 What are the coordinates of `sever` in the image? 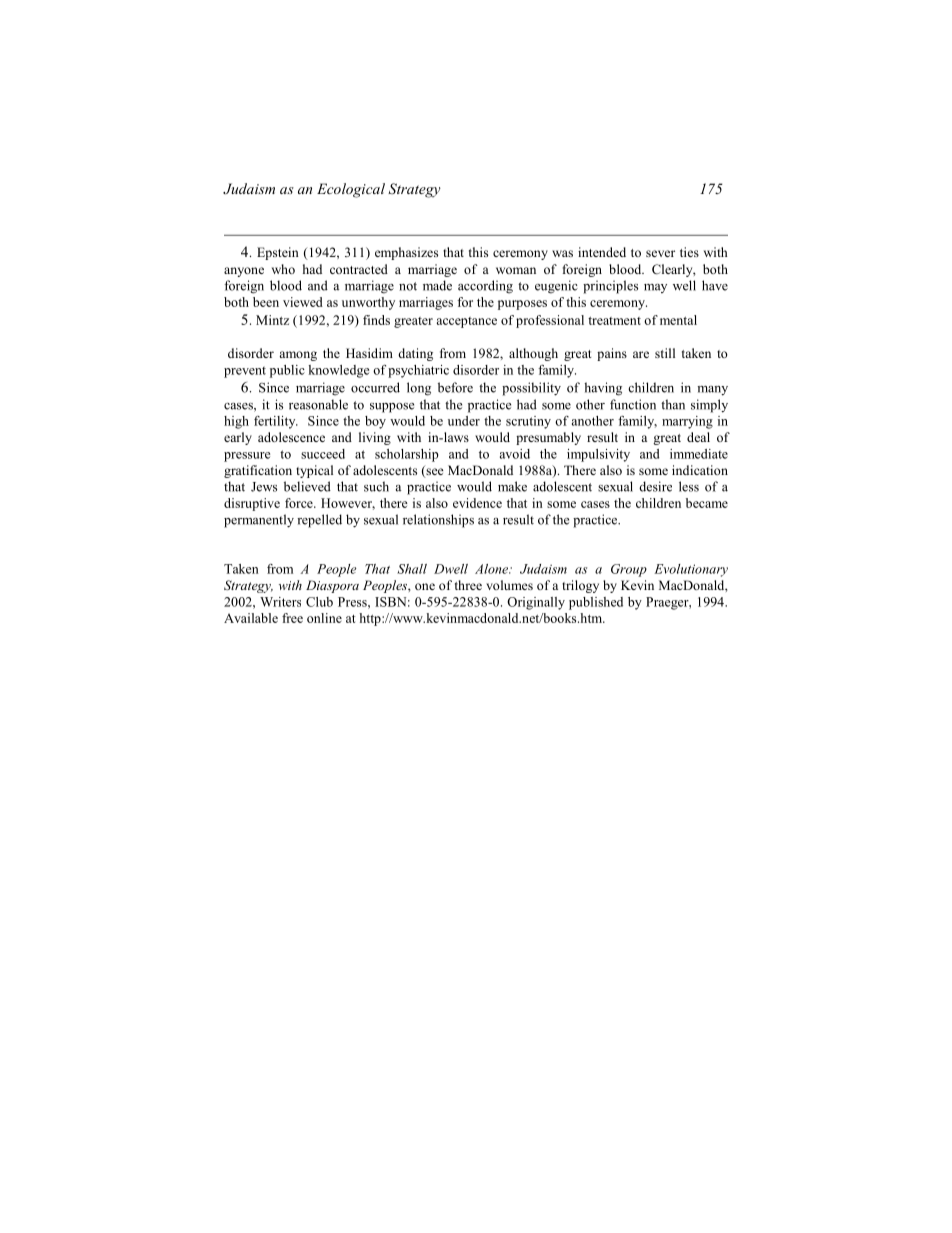 It's located at (660, 253).
